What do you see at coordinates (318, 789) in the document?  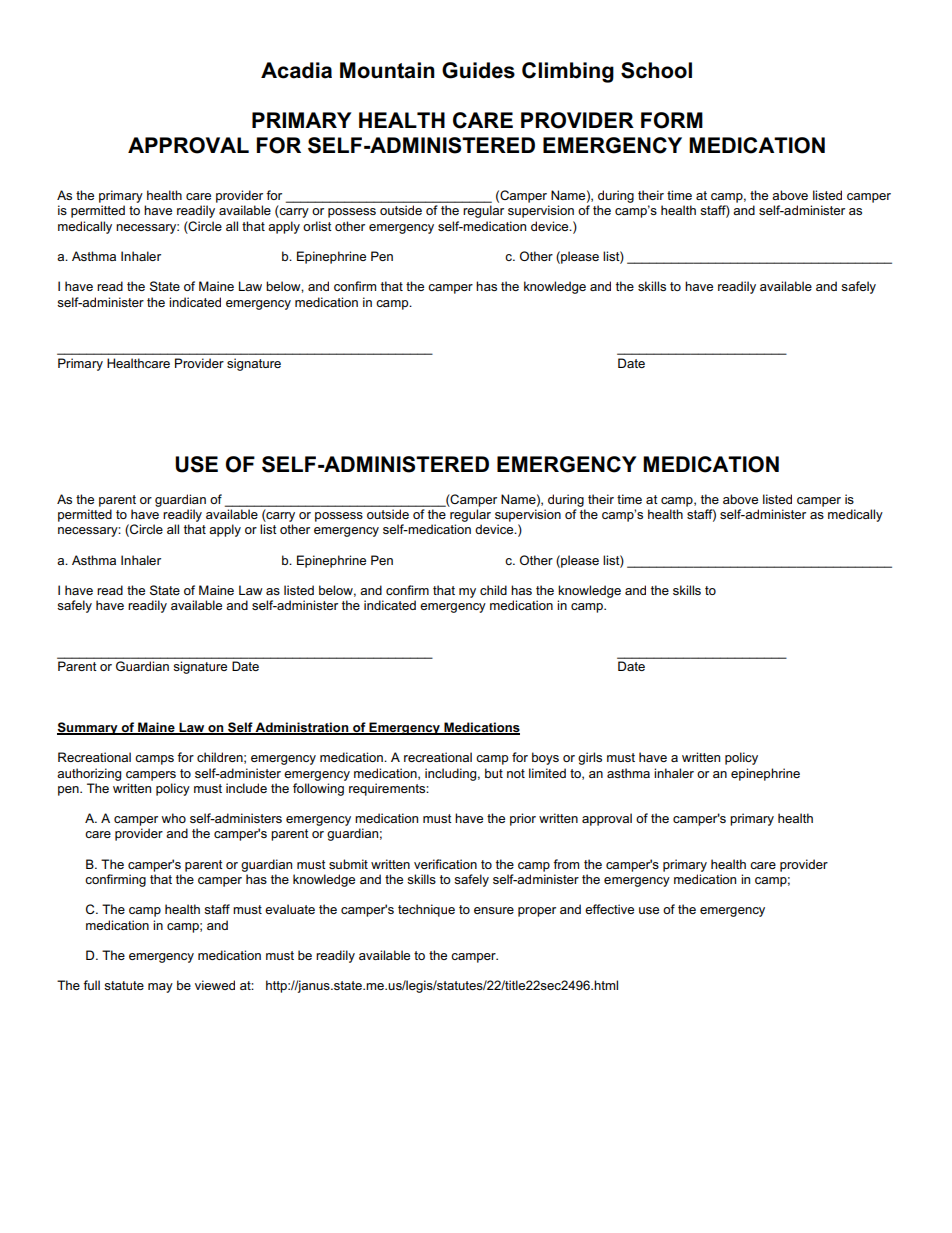 I see `following` at bounding box center [318, 789].
